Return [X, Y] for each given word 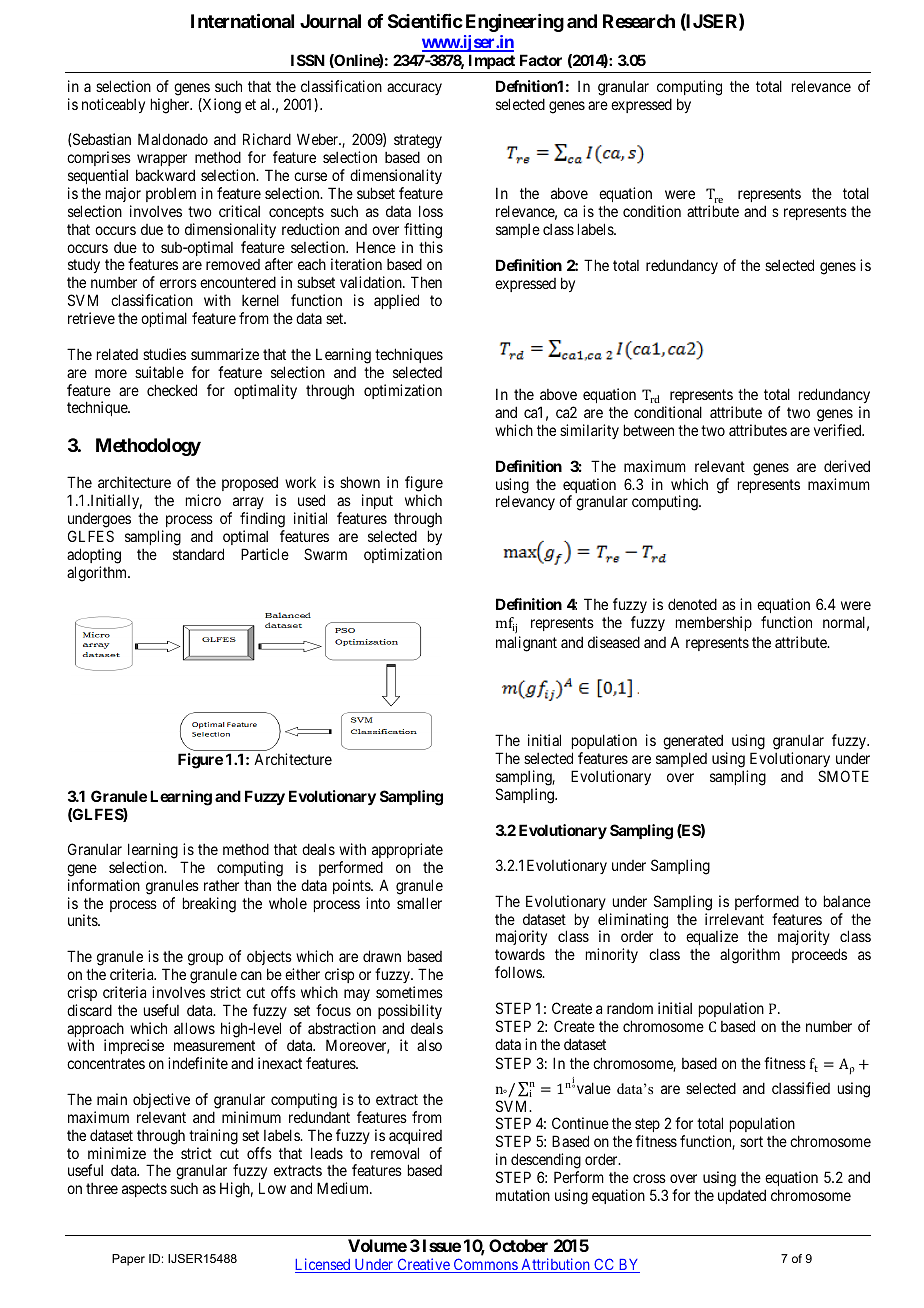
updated [742, 1196]
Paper [128, 1260]
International [242, 20]
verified [839, 430]
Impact [492, 61]
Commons [485, 1265]
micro [203, 500]
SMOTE [843, 776]
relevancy [525, 502]
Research [639, 21]
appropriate [407, 850]
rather [221, 885]
